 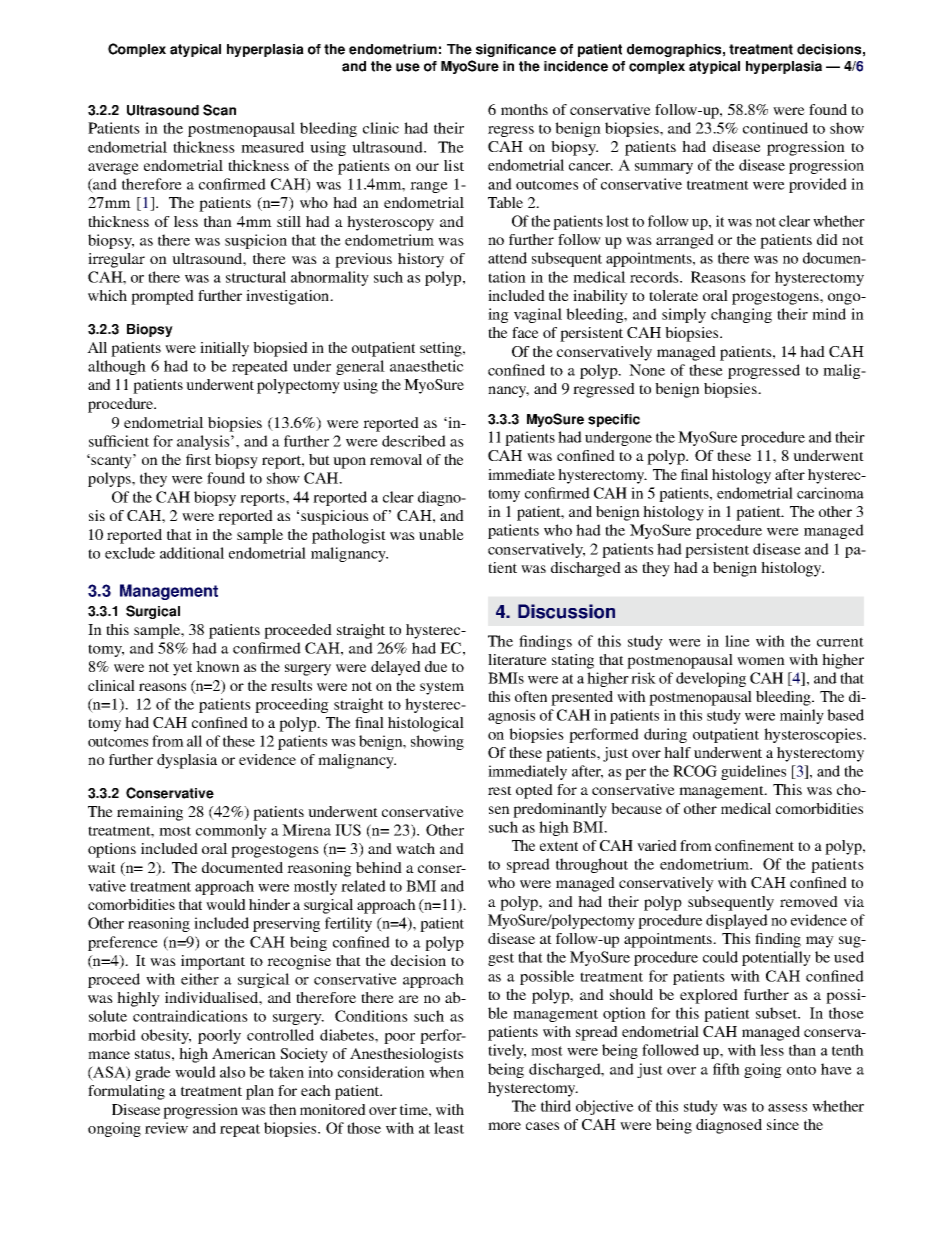 What do you see at coordinates (162, 297) in the screenshot?
I see `prompted` at bounding box center [162, 297].
